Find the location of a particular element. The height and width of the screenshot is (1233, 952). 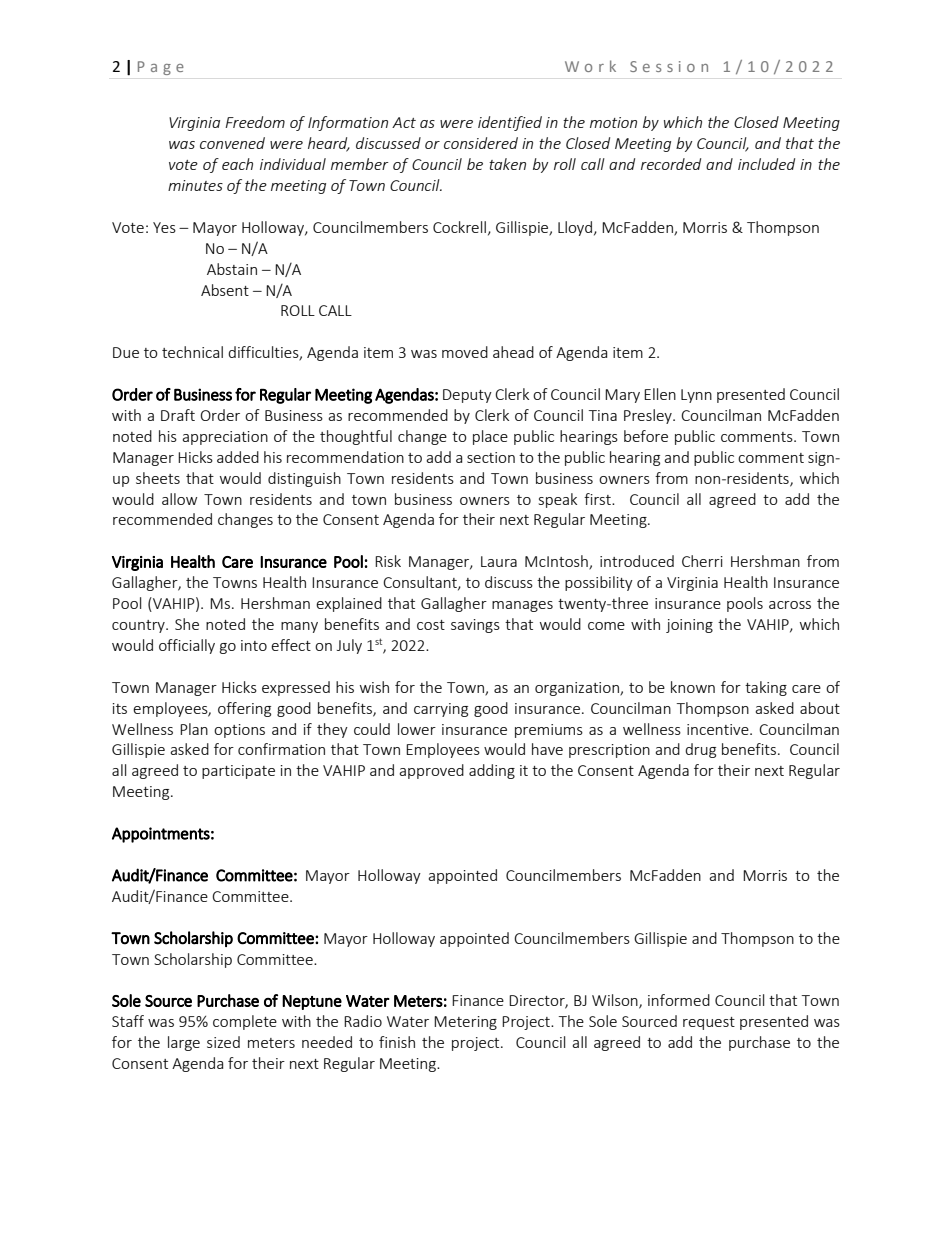

Laura is located at coordinates (499, 561).
